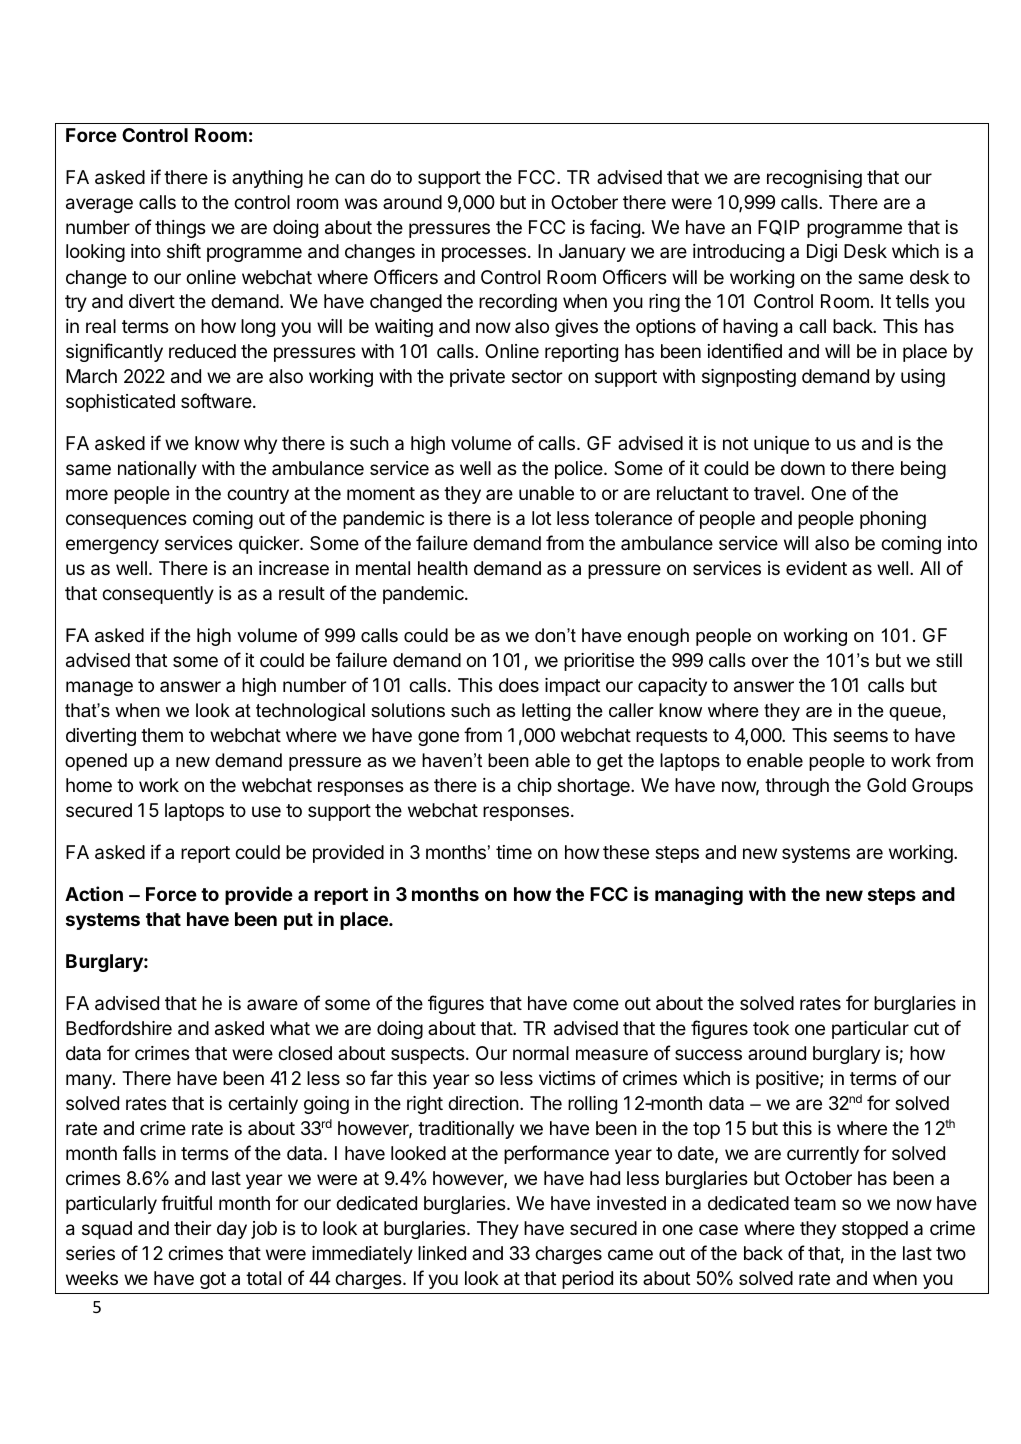 Image resolution: width=1021 pixels, height=1444 pixels. What do you see at coordinates (596, 1004) in the document?
I see `come` at bounding box center [596, 1004].
